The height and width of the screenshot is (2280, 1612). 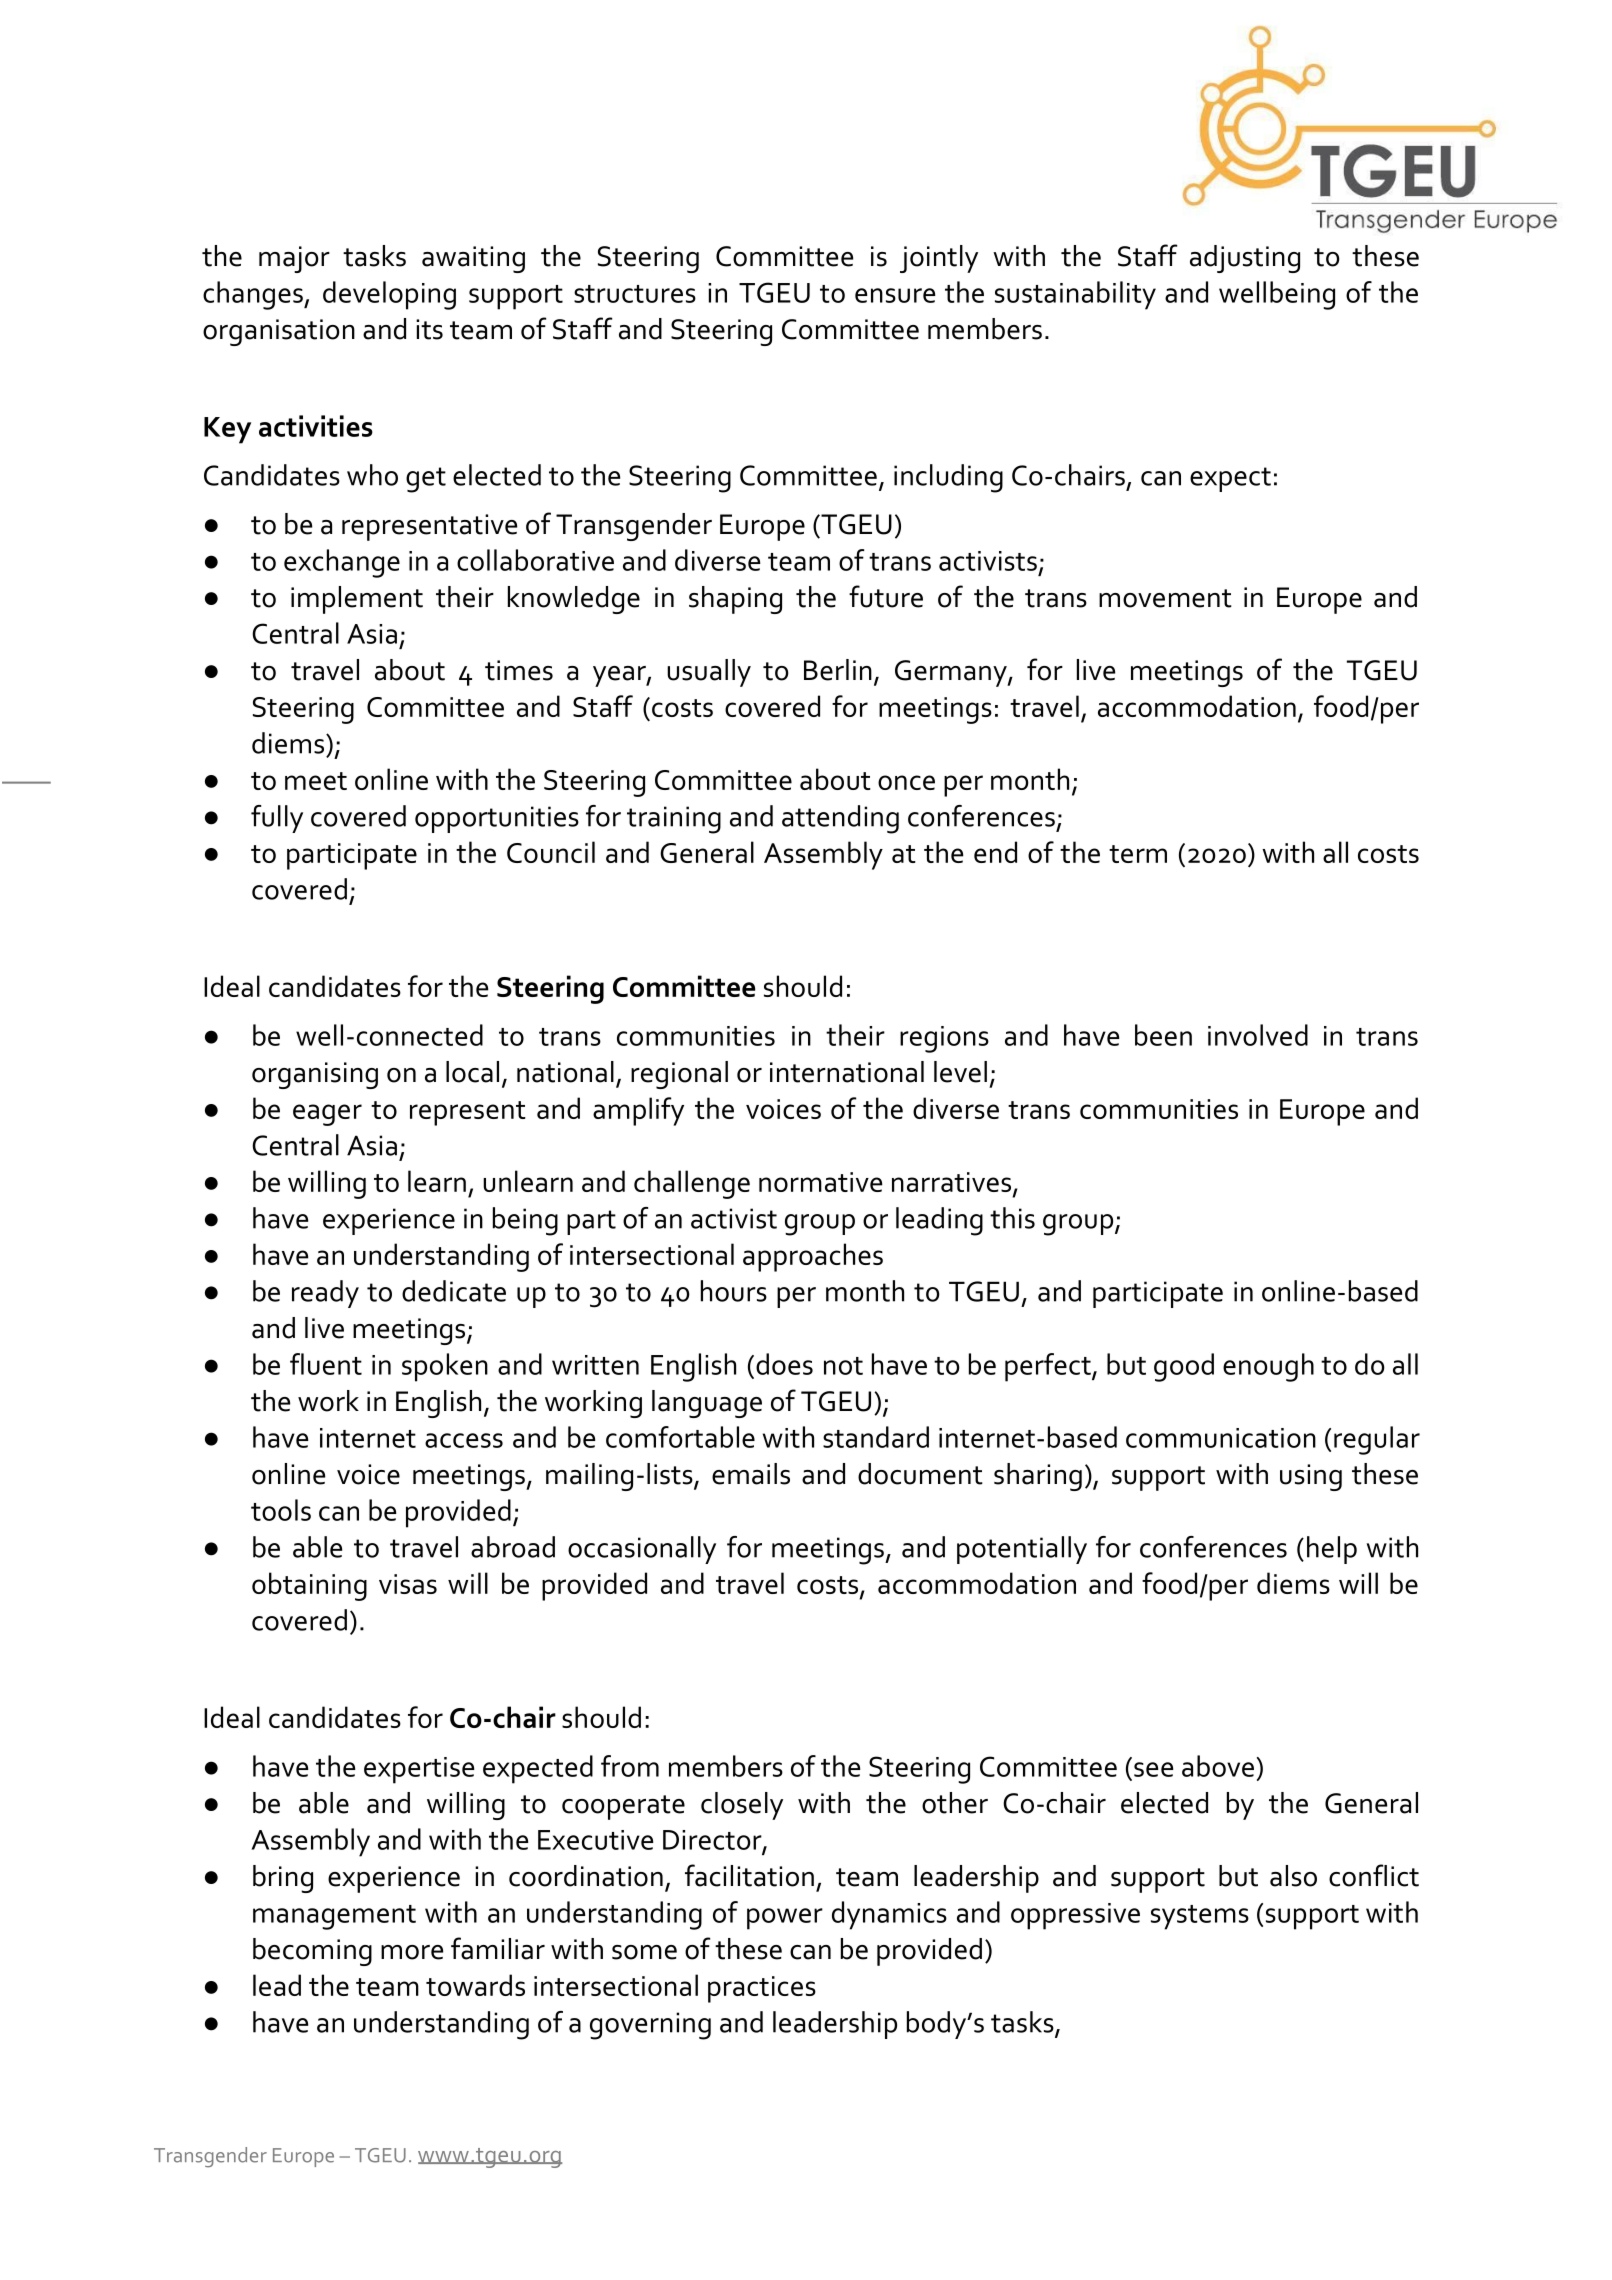 I want to click on ensure, so click(x=895, y=295).
